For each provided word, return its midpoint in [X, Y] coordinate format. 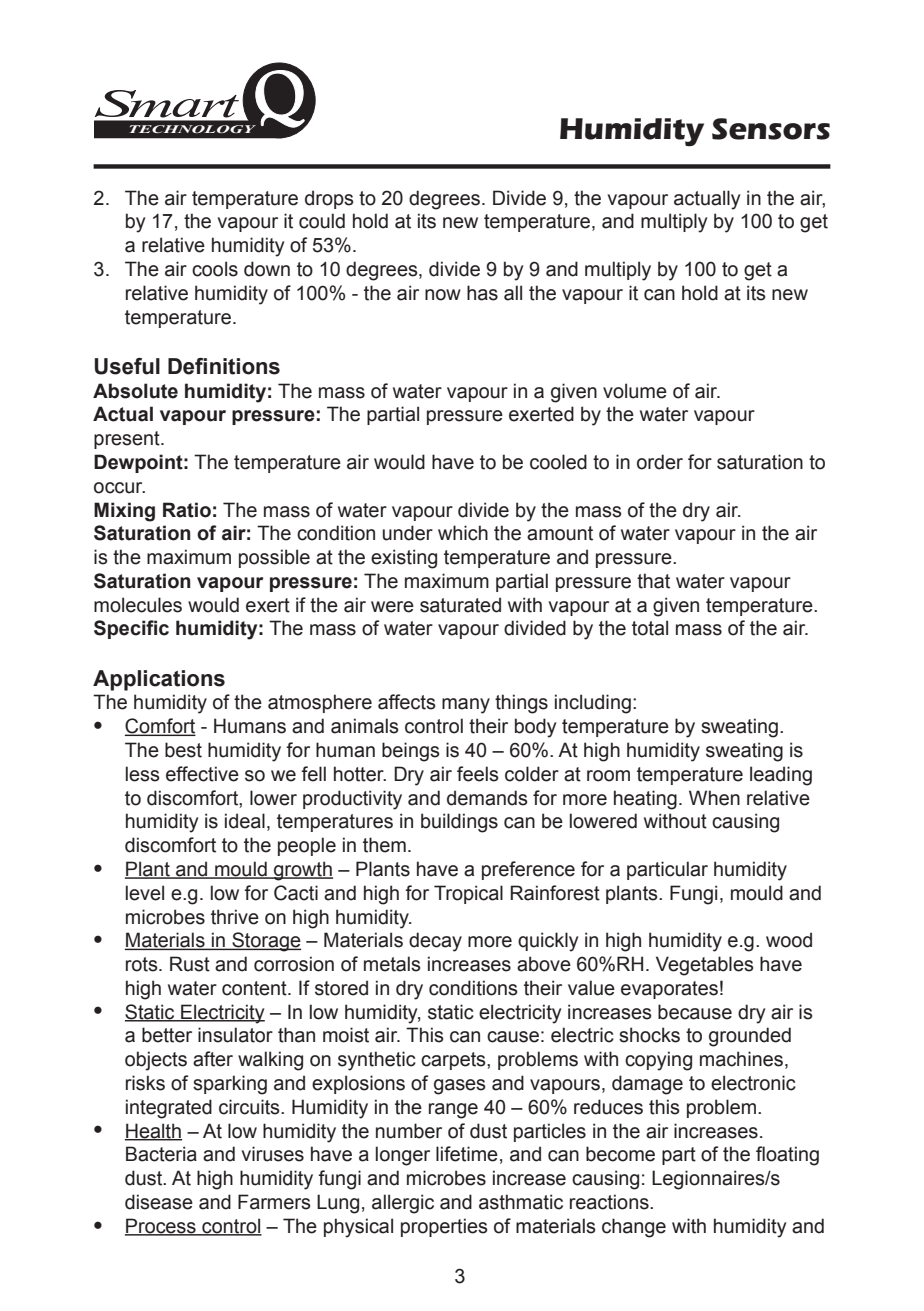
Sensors [771, 129]
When [714, 798]
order [660, 462]
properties [444, 1227]
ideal [245, 821]
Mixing [124, 512]
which [463, 533]
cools [215, 269]
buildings [459, 823]
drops [329, 199]
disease [159, 1202]
